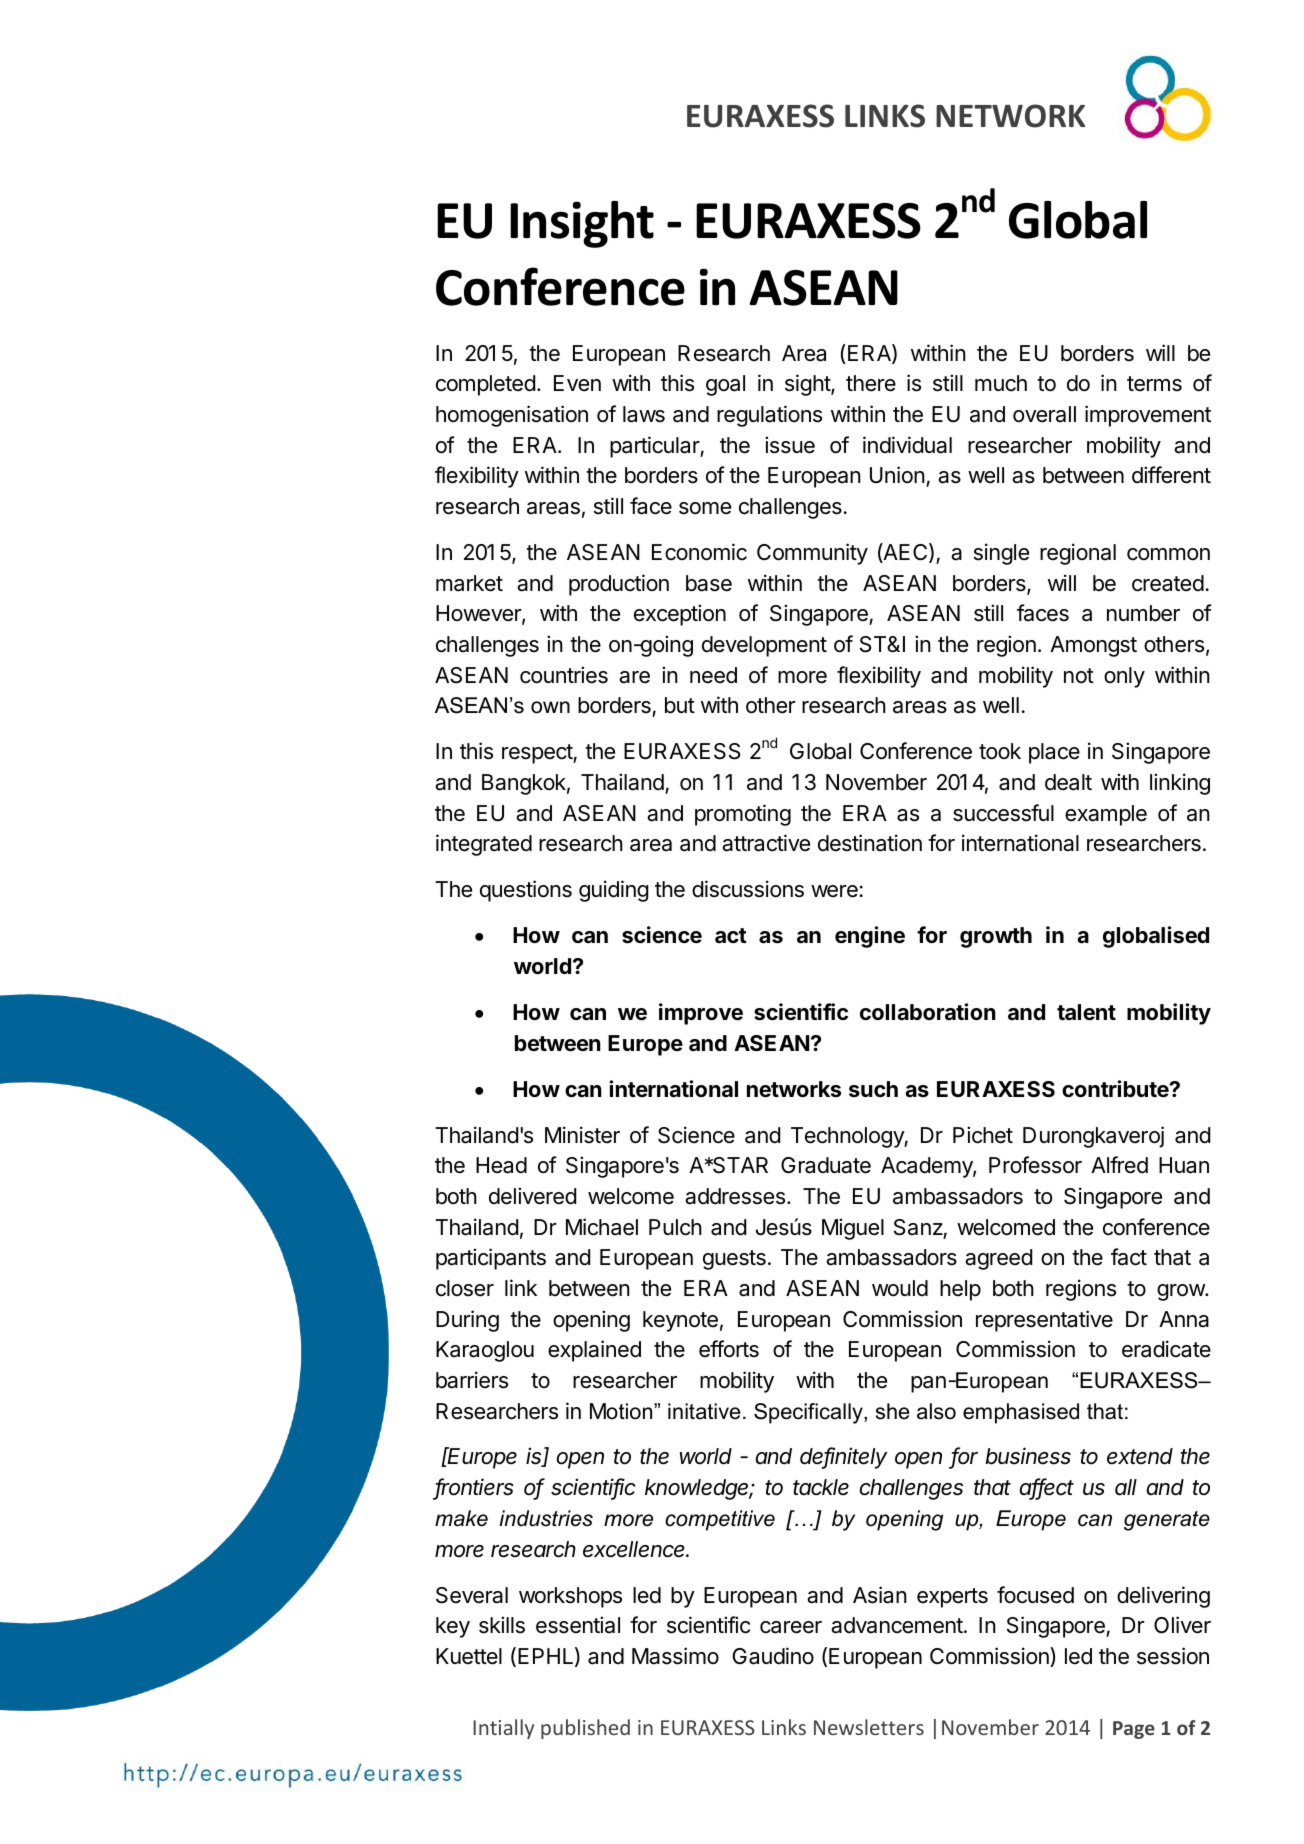  I want to click on issue, so click(790, 445).
